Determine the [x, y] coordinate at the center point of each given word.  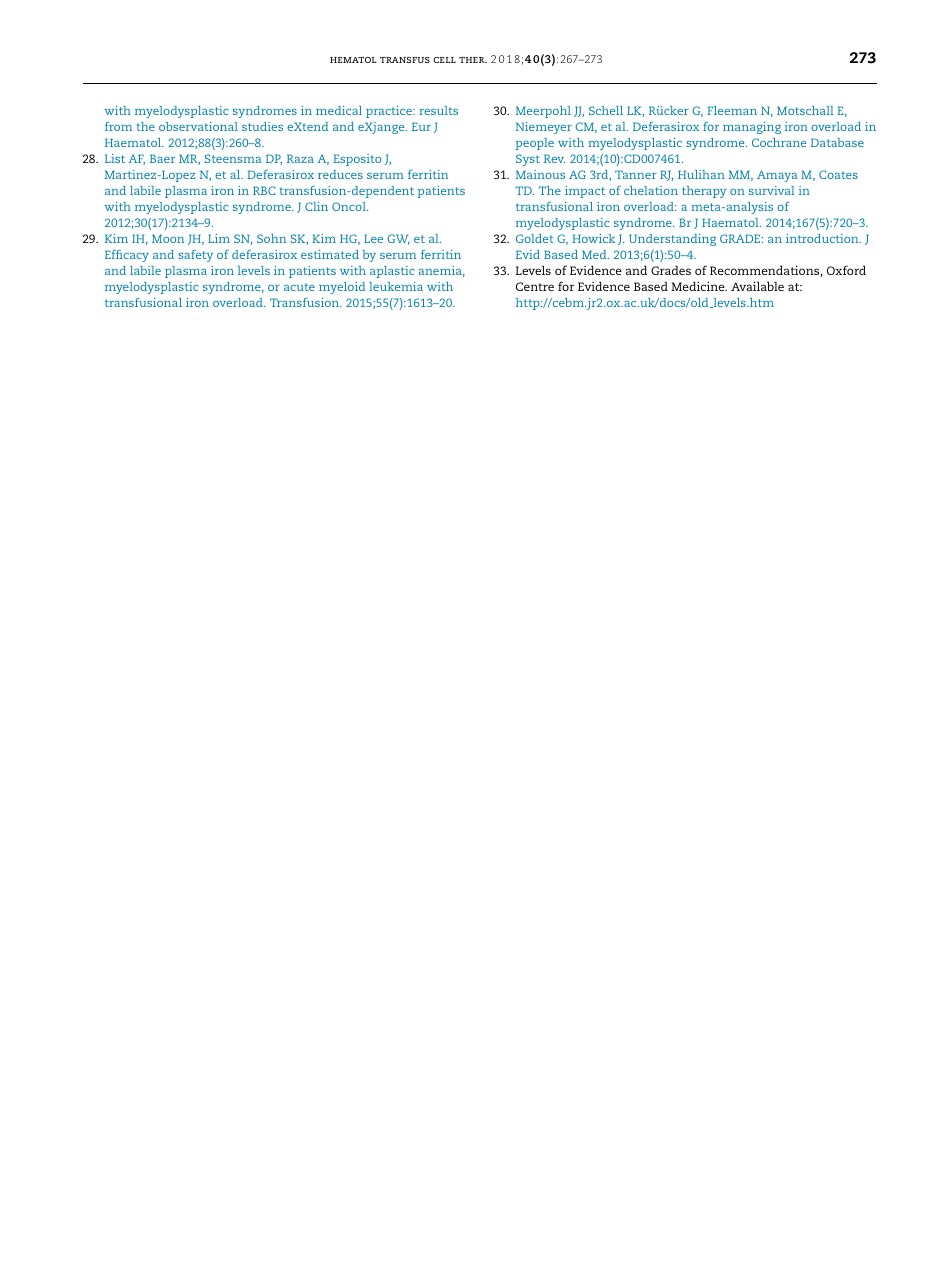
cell [444, 60]
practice [390, 112]
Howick [593, 238]
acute [299, 287]
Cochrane [779, 142]
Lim [219, 238]
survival [771, 190]
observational [198, 126]
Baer [162, 158]
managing [752, 128]
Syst [528, 160]
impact [585, 192]
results [438, 110]
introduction [823, 238]
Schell [606, 110]
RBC [264, 190]
